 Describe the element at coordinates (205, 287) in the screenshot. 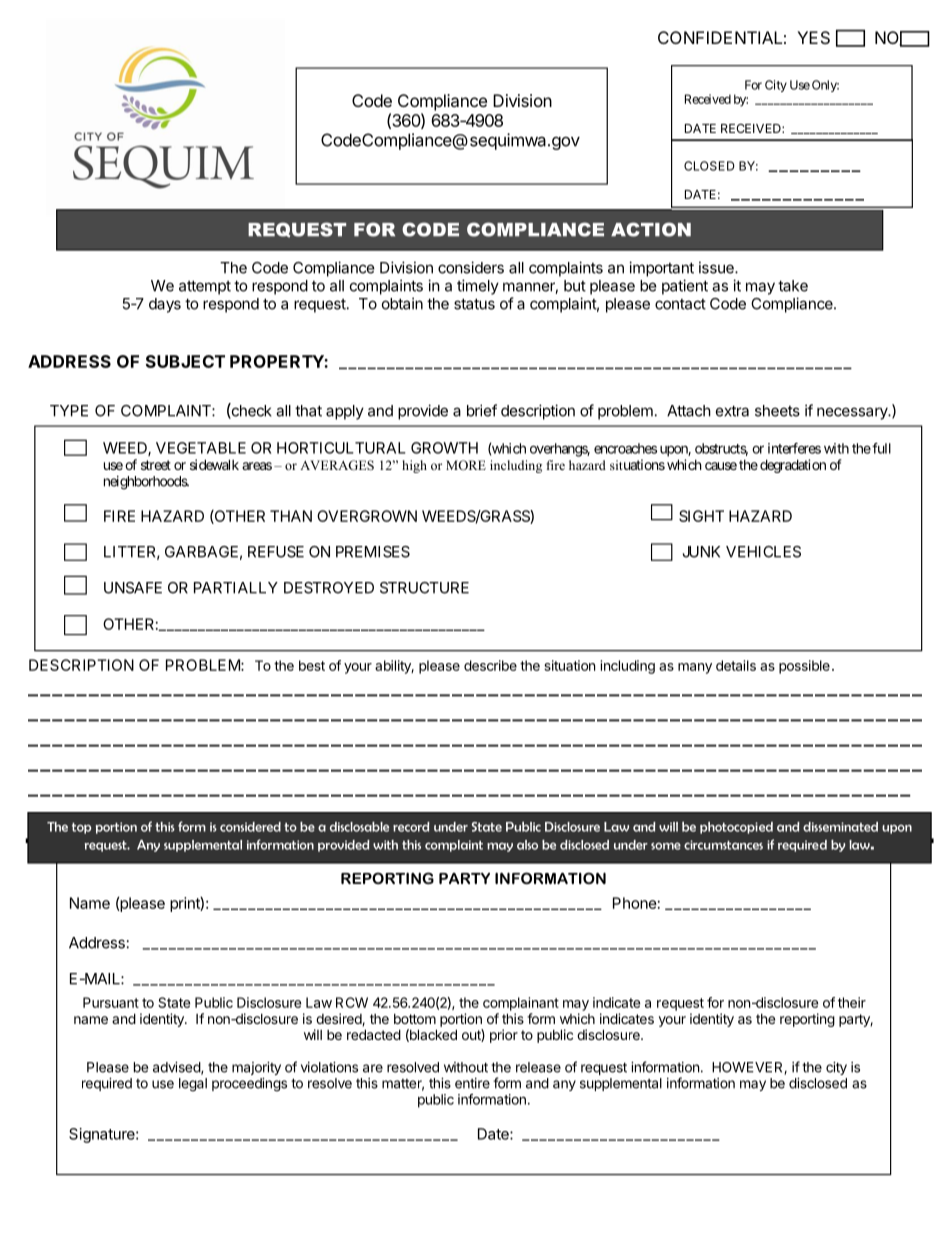

I see `attempt` at that location.
